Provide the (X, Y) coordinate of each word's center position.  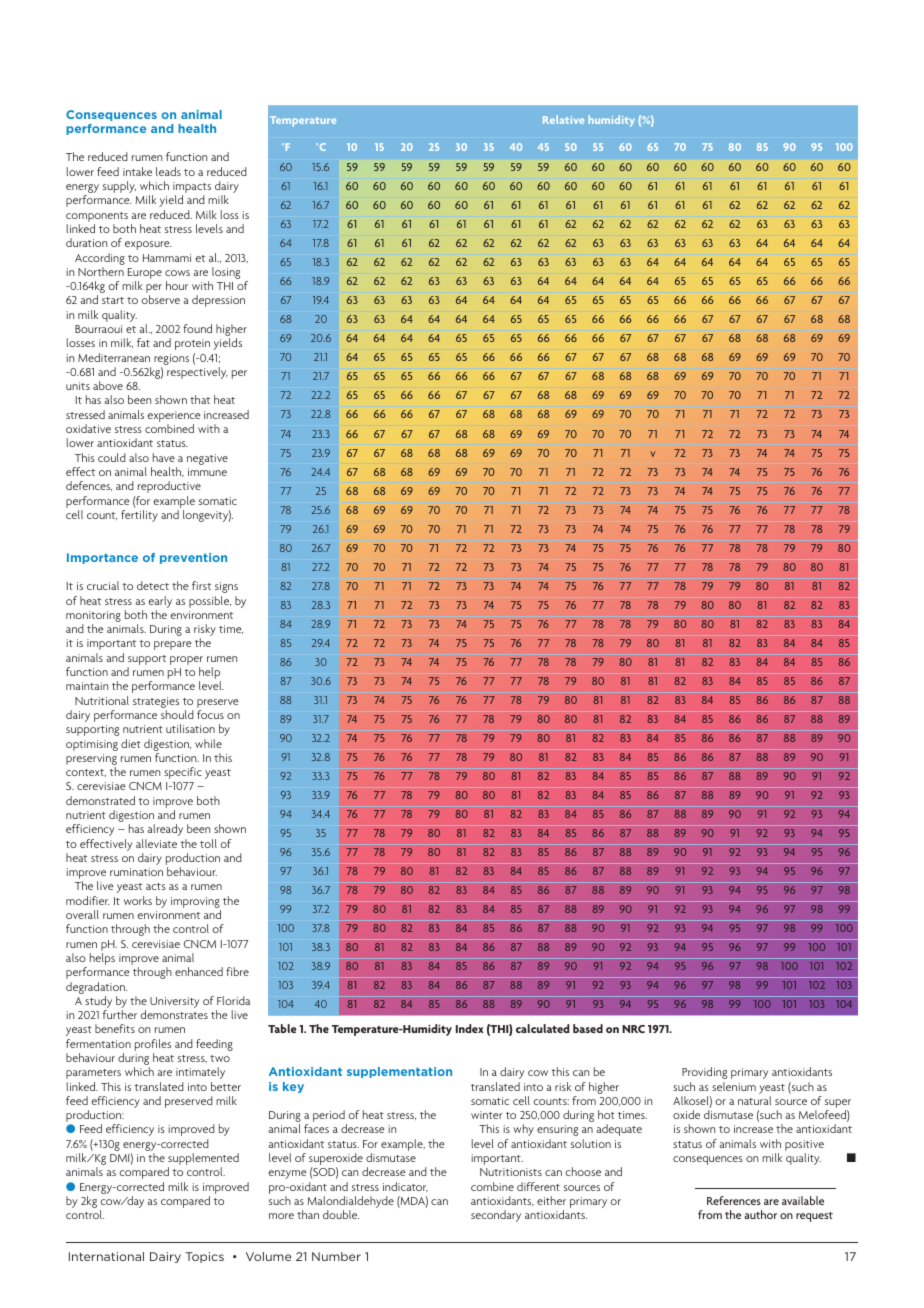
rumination (136, 872)
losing (226, 273)
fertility (139, 516)
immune (207, 472)
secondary (496, 1216)
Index (470, 1028)
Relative (563, 119)
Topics (204, 1257)
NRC (633, 1029)
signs (226, 587)
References (734, 1200)
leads (168, 171)
